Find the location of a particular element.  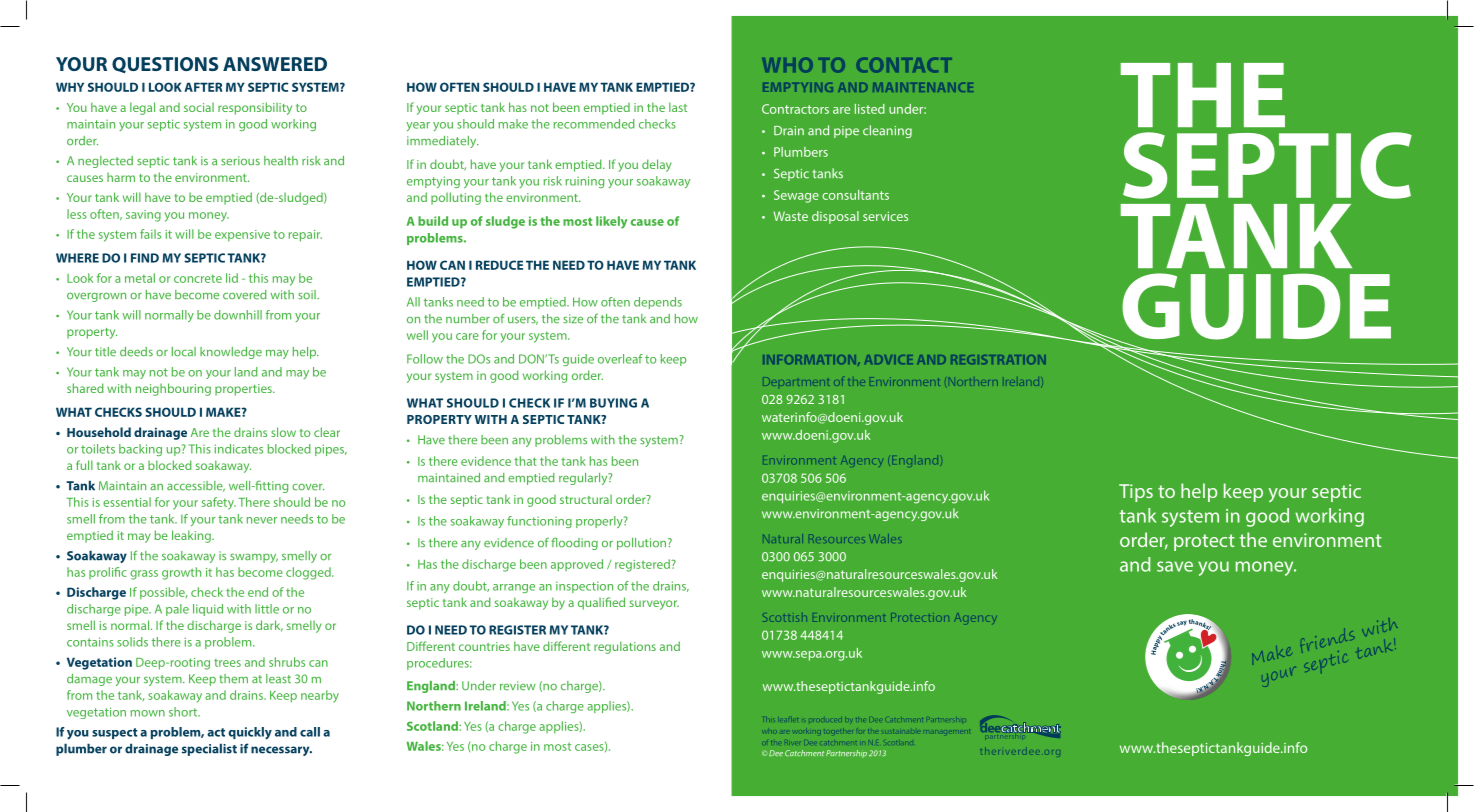

downhill is located at coordinates (238, 315).
